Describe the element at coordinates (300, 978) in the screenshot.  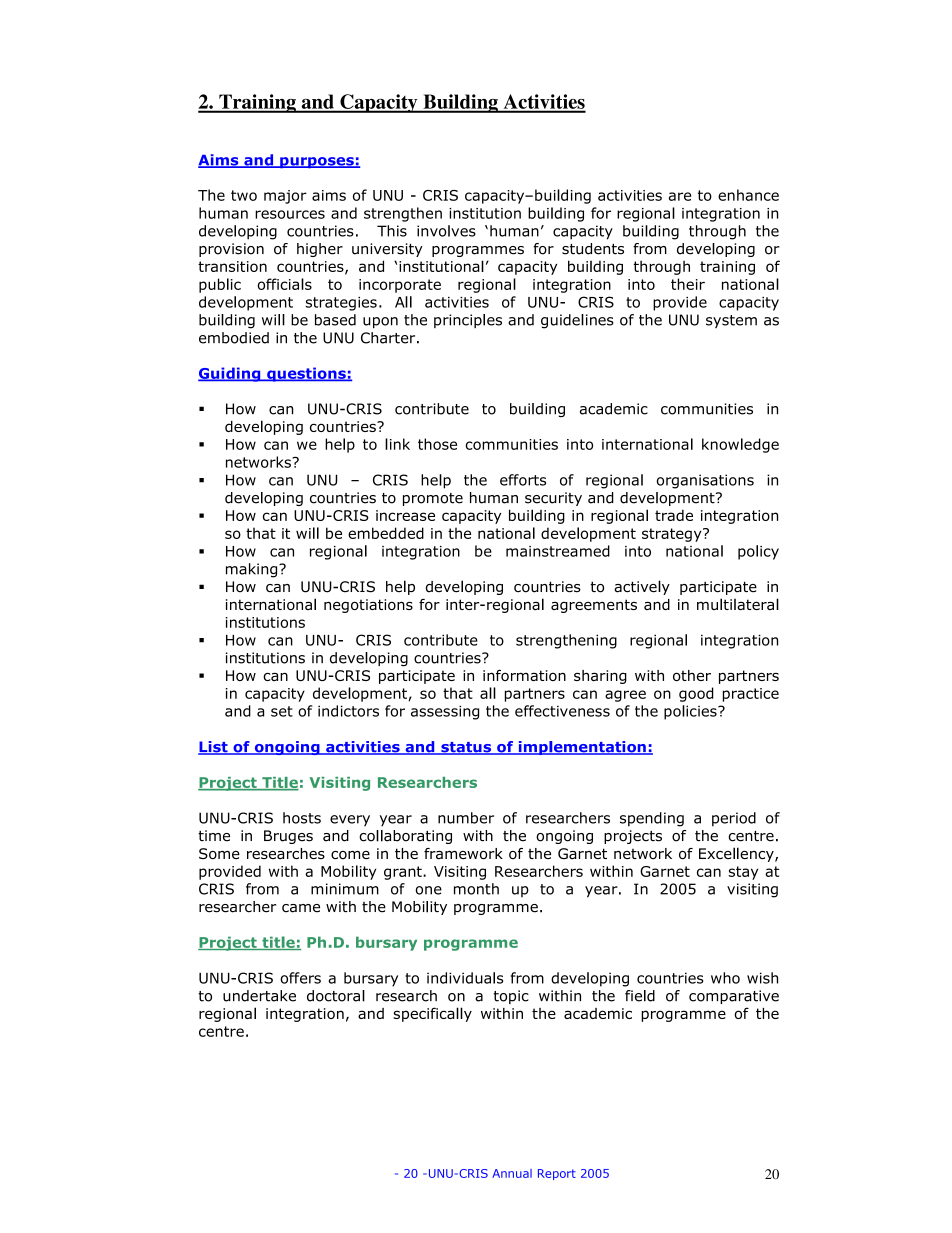
I see `offers` at that location.
